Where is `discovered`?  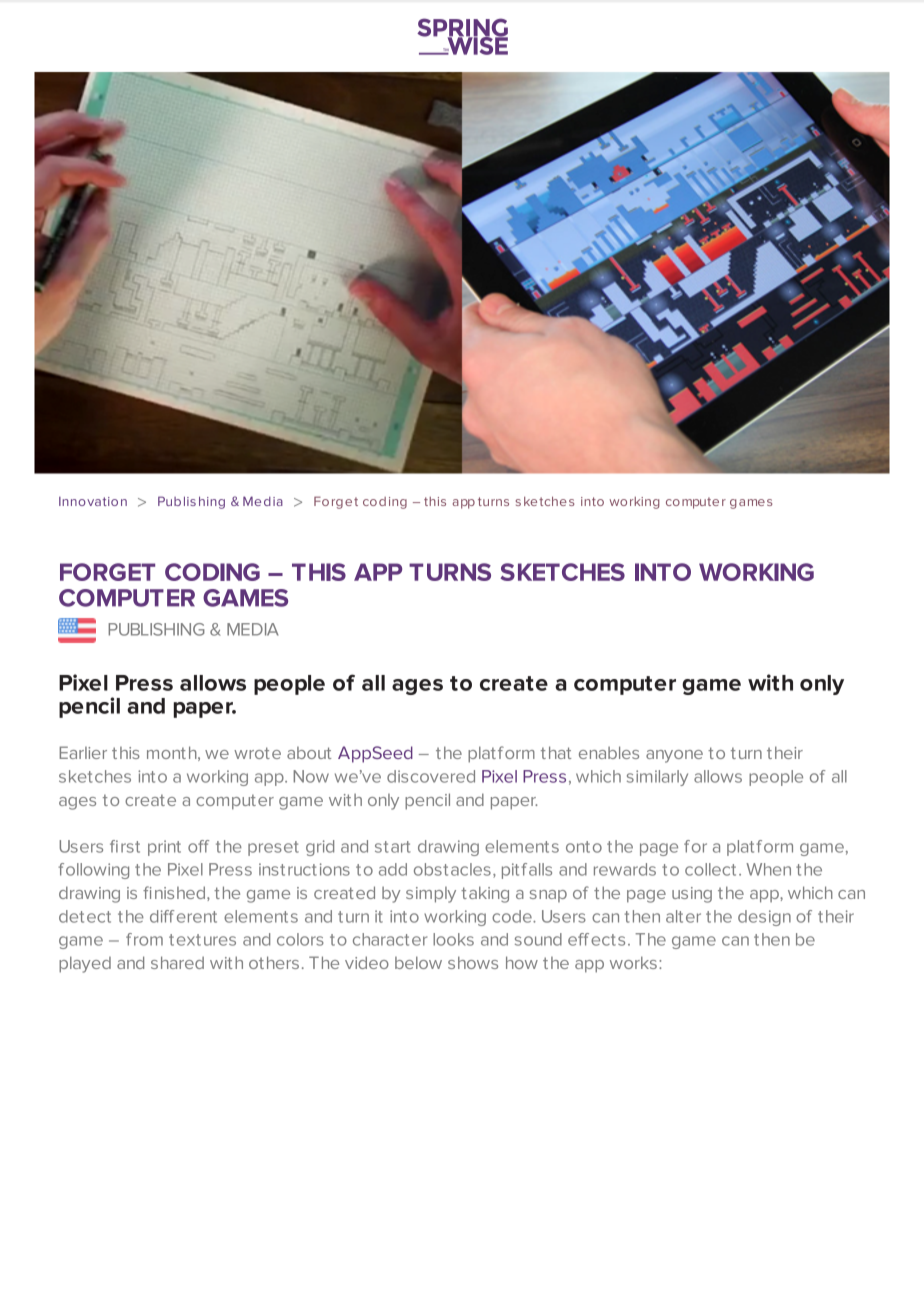
discovered is located at coordinates (431, 776).
